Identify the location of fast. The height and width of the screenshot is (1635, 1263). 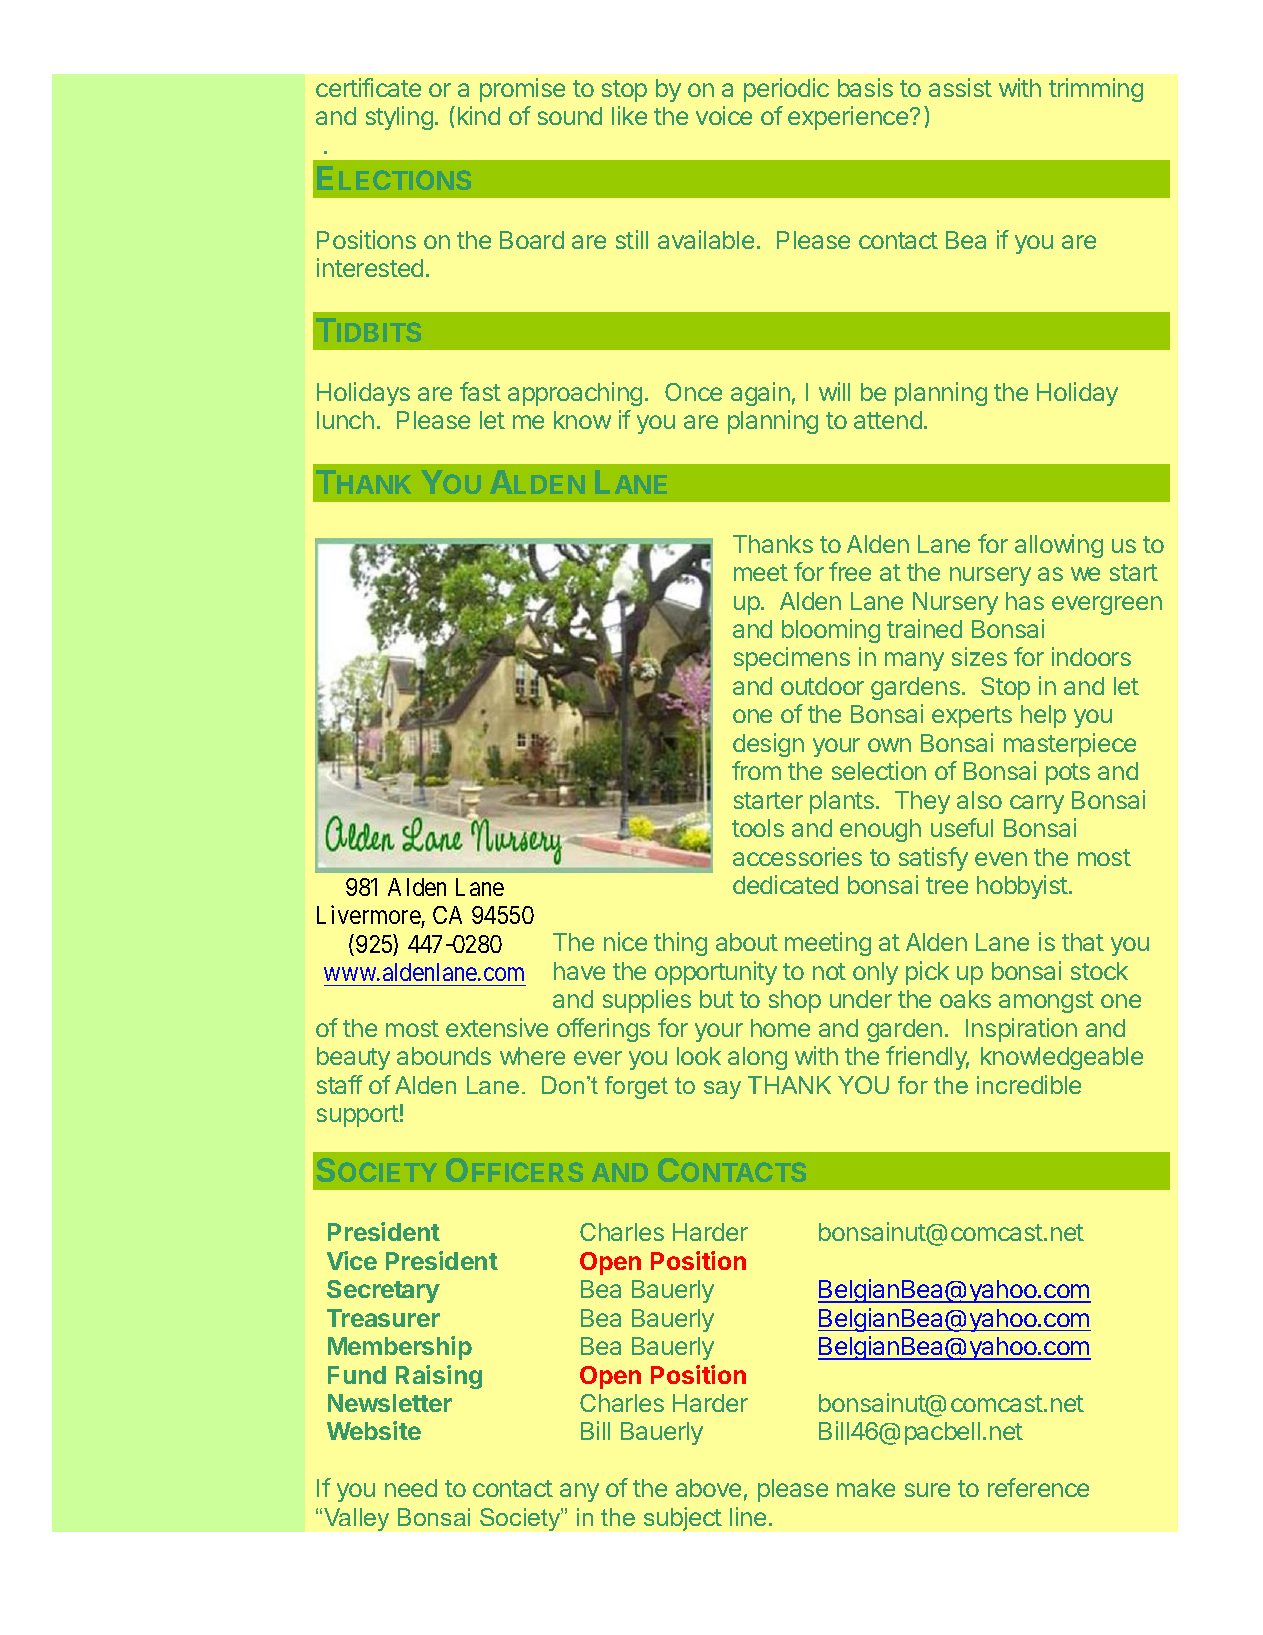
(480, 391).
